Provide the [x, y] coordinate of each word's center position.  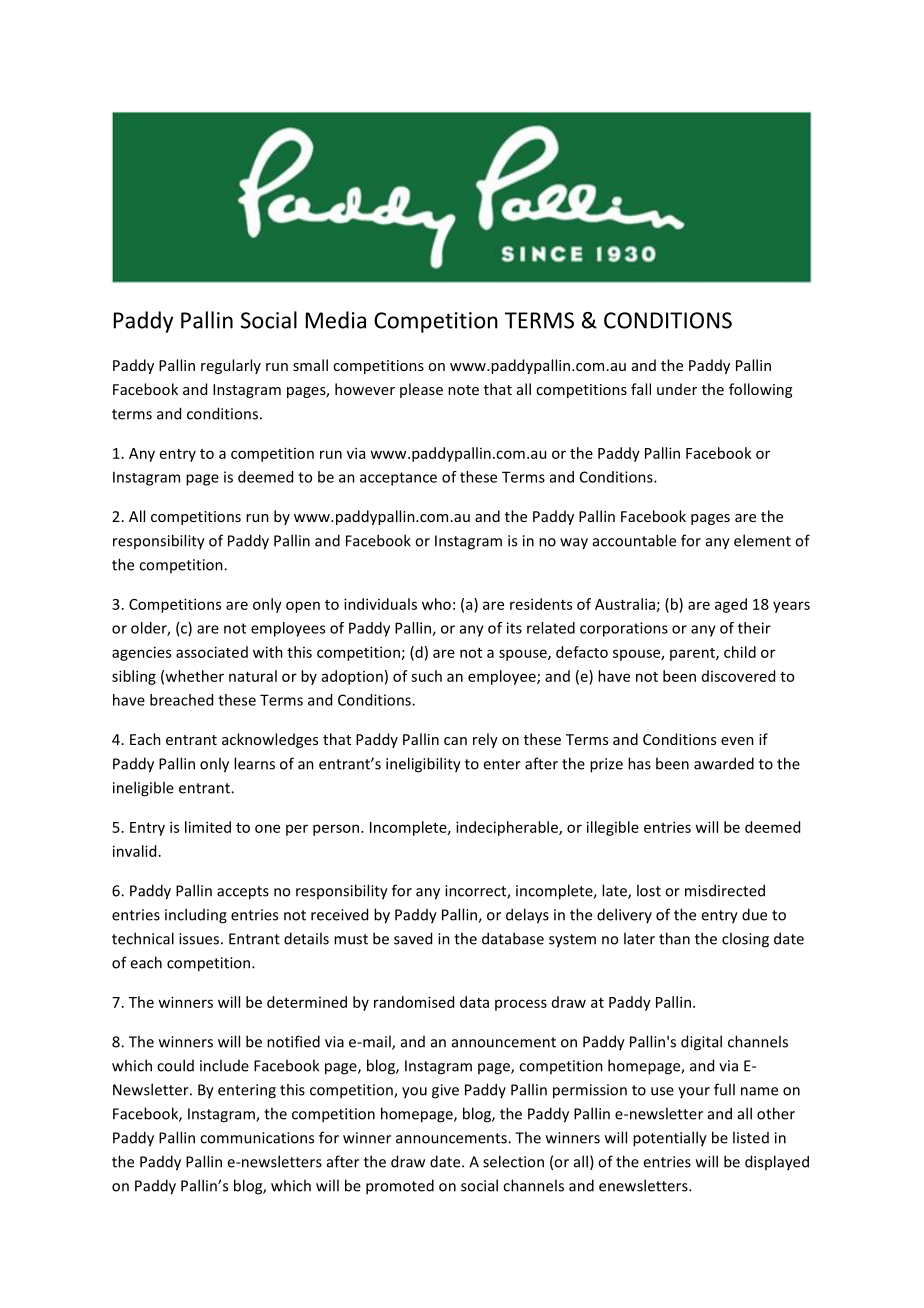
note [463, 390]
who [436, 604]
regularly [231, 366]
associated [212, 652]
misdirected [725, 890]
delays [527, 916]
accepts [243, 893]
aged [731, 605]
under [677, 389]
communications [257, 1138]
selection [513, 1161]
